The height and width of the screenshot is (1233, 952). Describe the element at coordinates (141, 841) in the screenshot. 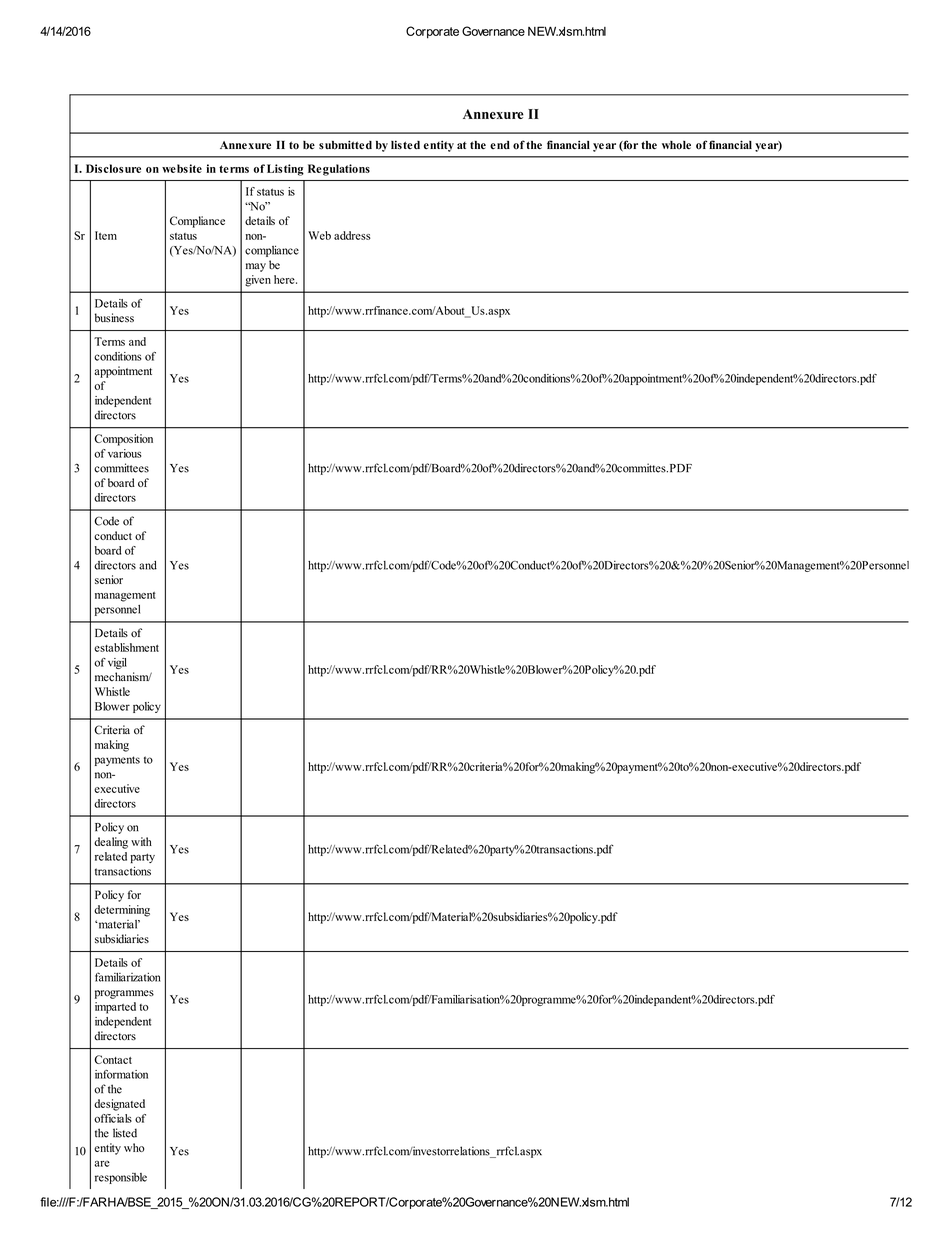

I see `with` at that location.
